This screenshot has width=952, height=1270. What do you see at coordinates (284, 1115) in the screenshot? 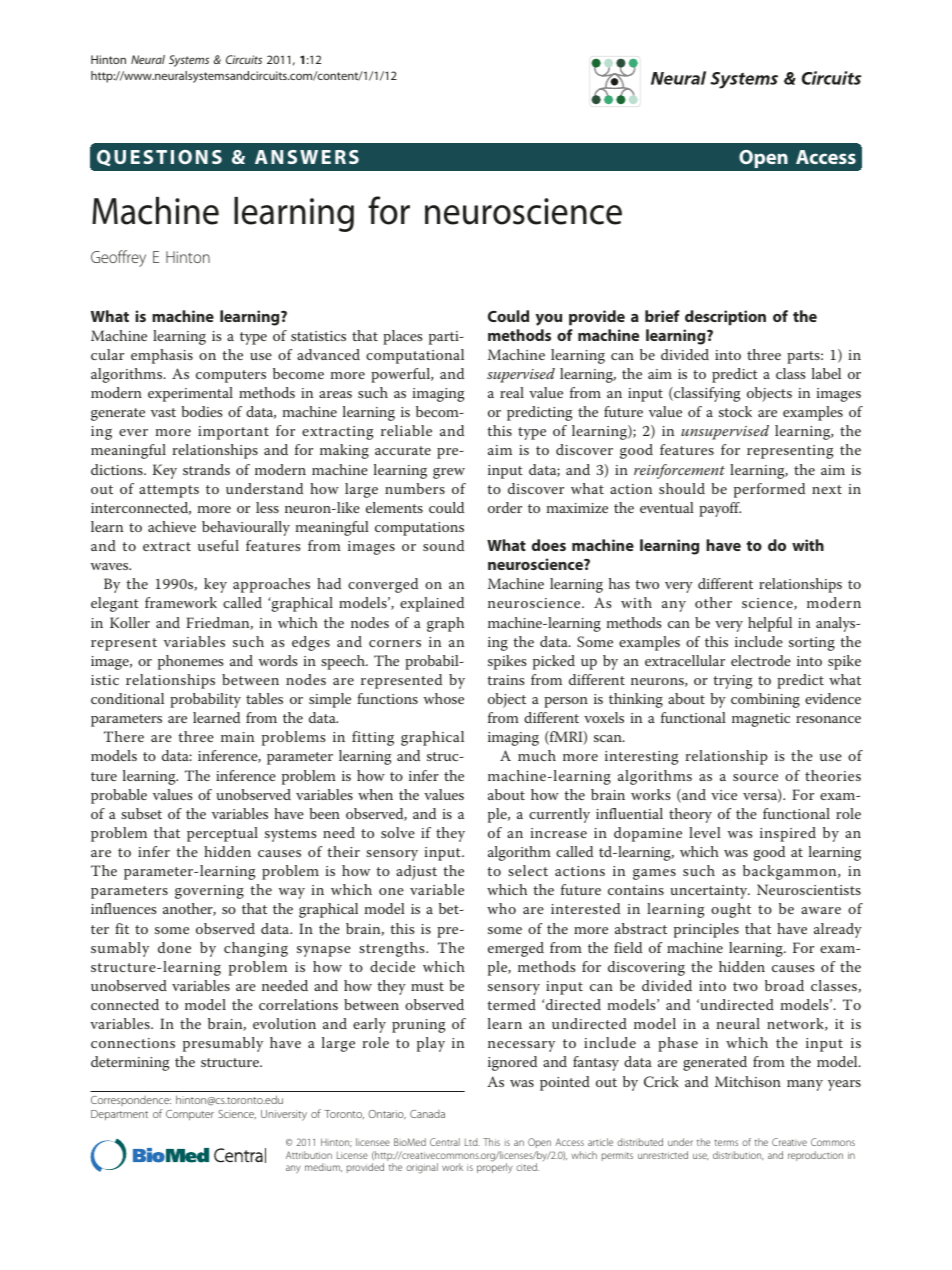
I see `University` at bounding box center [284, 1115].
